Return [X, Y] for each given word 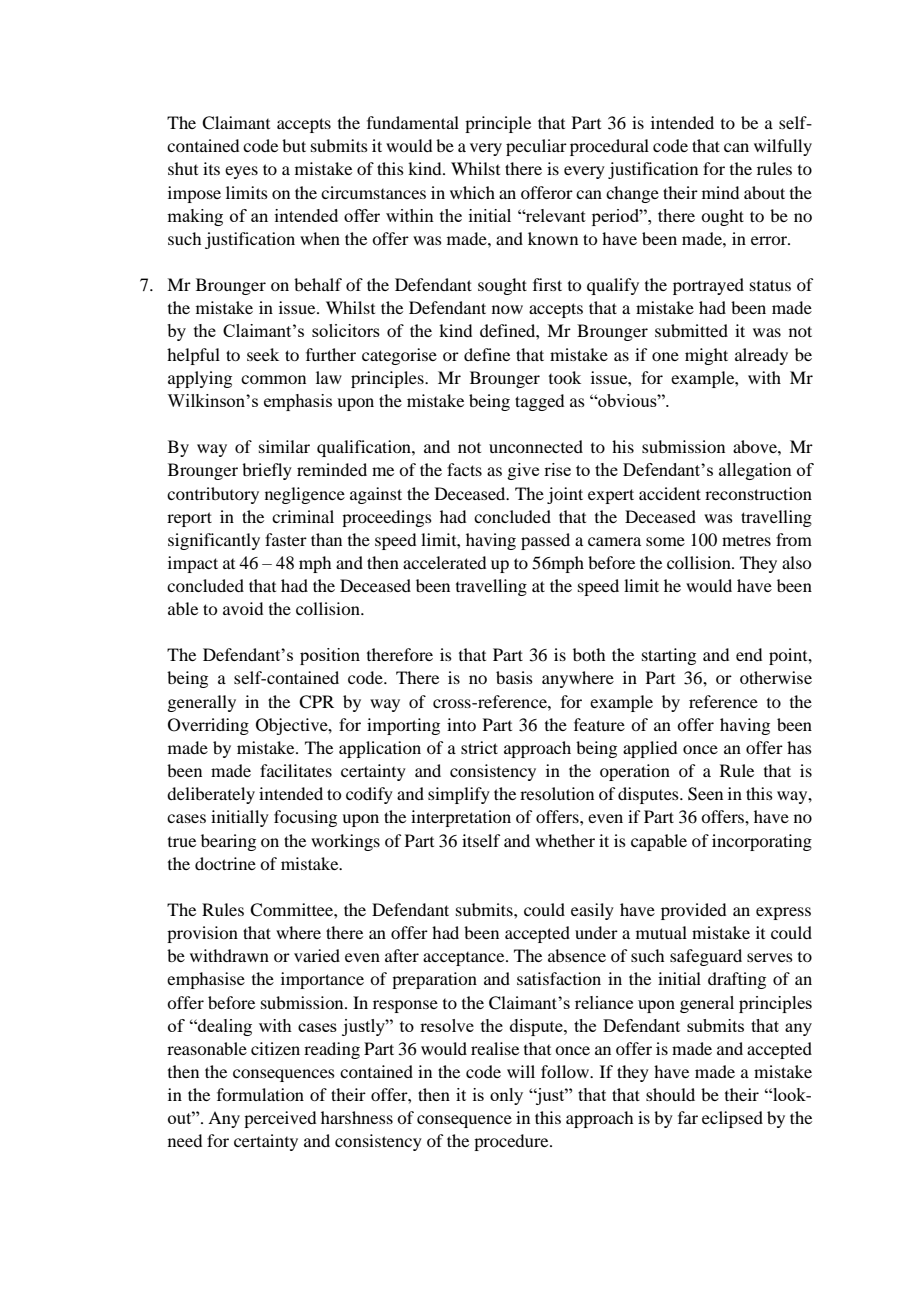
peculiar [536, 147]
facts [464, 469]
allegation [755, 471]
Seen [705, 794]
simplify [459, 795]
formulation [260, 1094]
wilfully [783, 147]
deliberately [211, 795]
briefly [267, 471]
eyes [241, 172]
